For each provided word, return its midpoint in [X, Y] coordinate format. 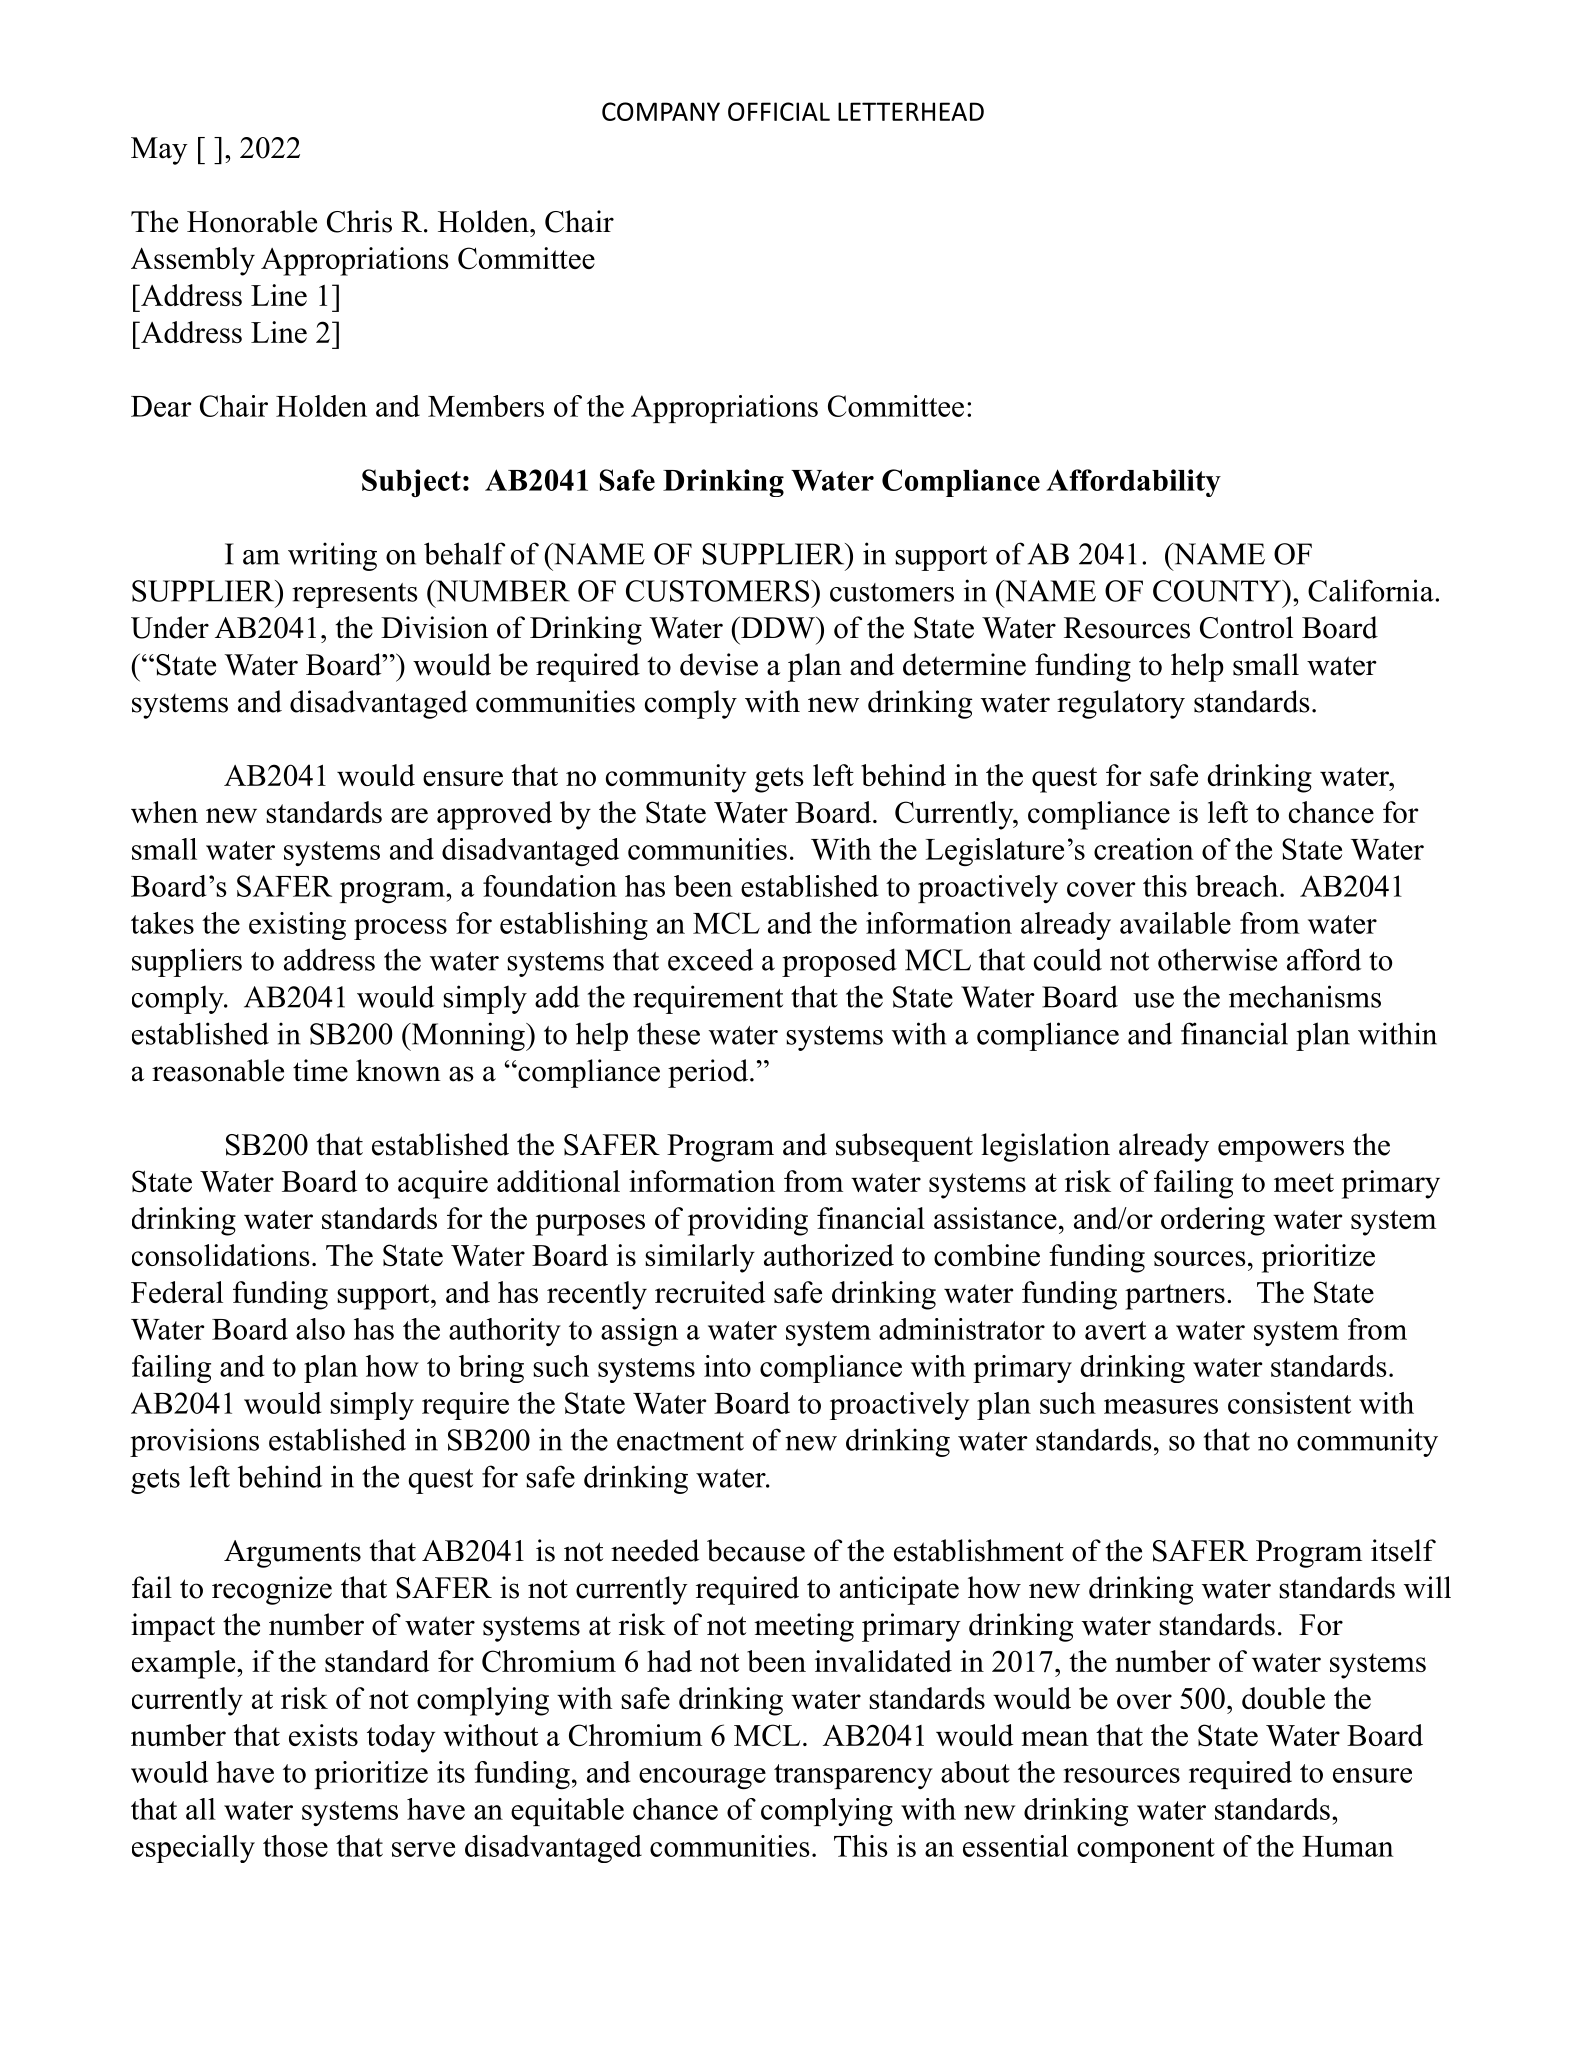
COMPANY [661, 111]
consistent [1289, 1403]
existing [297, 926]
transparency [853, 1776]
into [727, 1366]
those [295, 1846]
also [320, 1329]
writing [332, 556]
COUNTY [1218, 591]
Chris [359, 221]
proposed [839, 962]
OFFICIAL [779, 111]
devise [719, 664]
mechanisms [1305, 996]
